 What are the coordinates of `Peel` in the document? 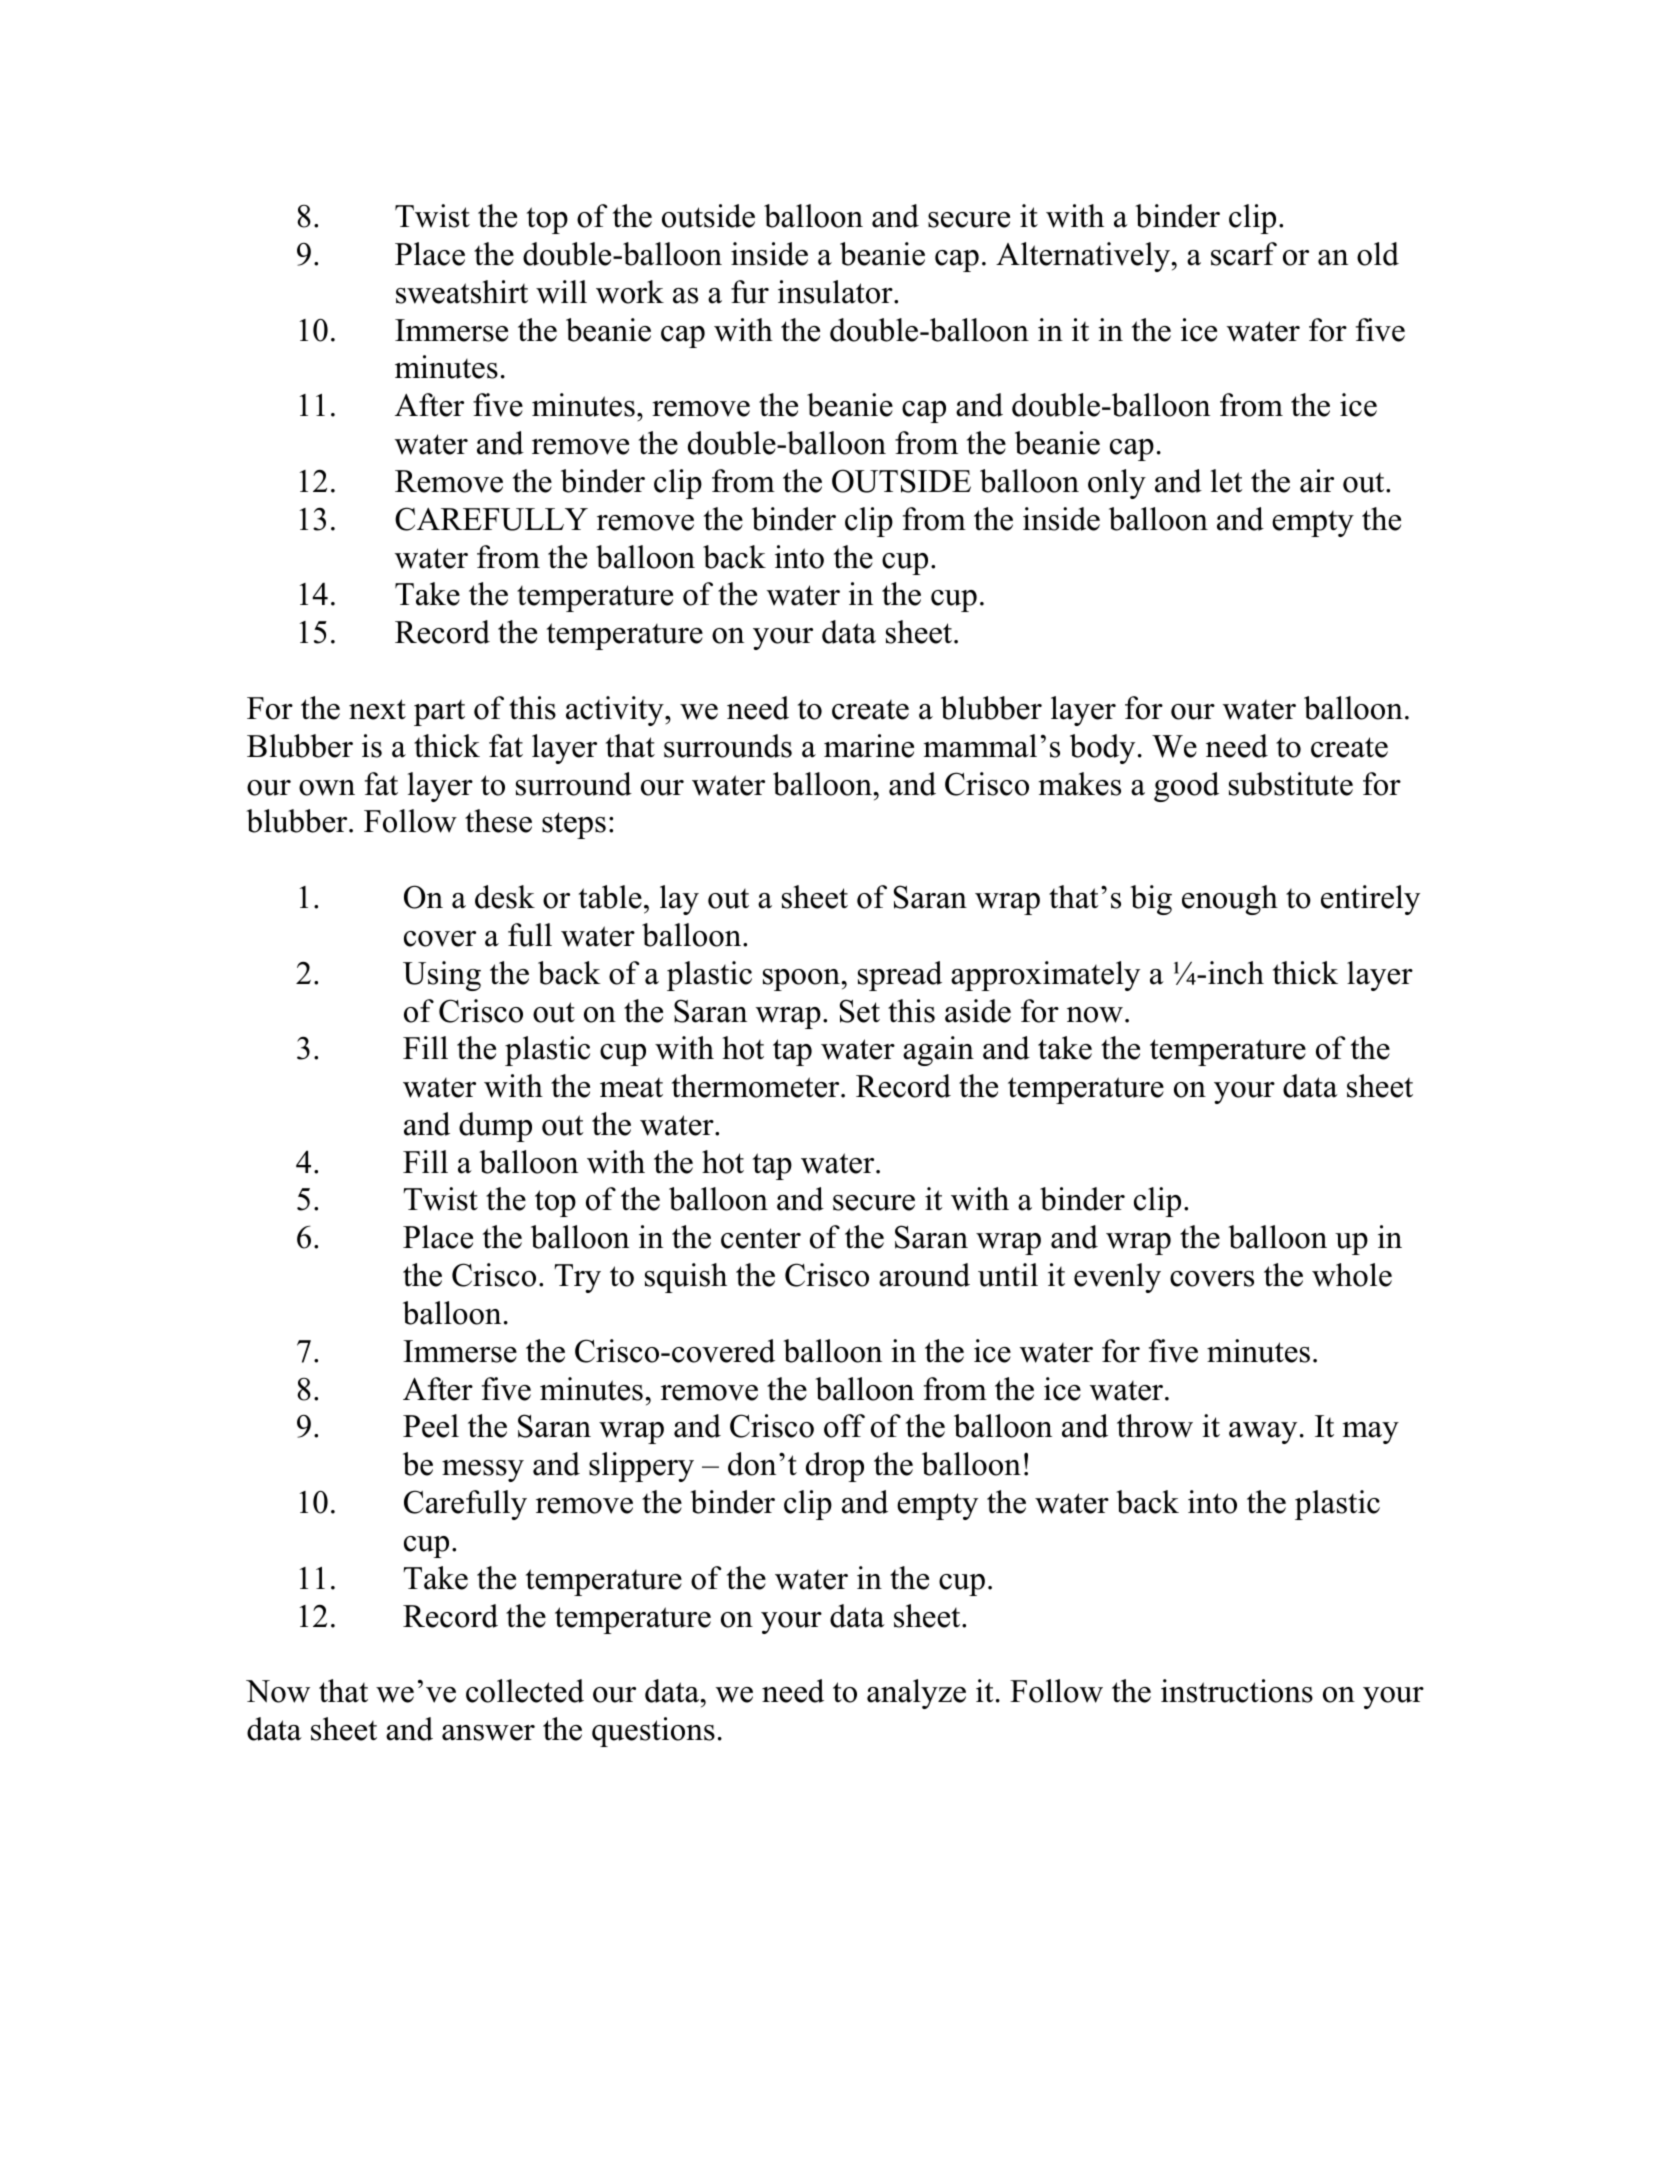 It's located at (431, 1426).
